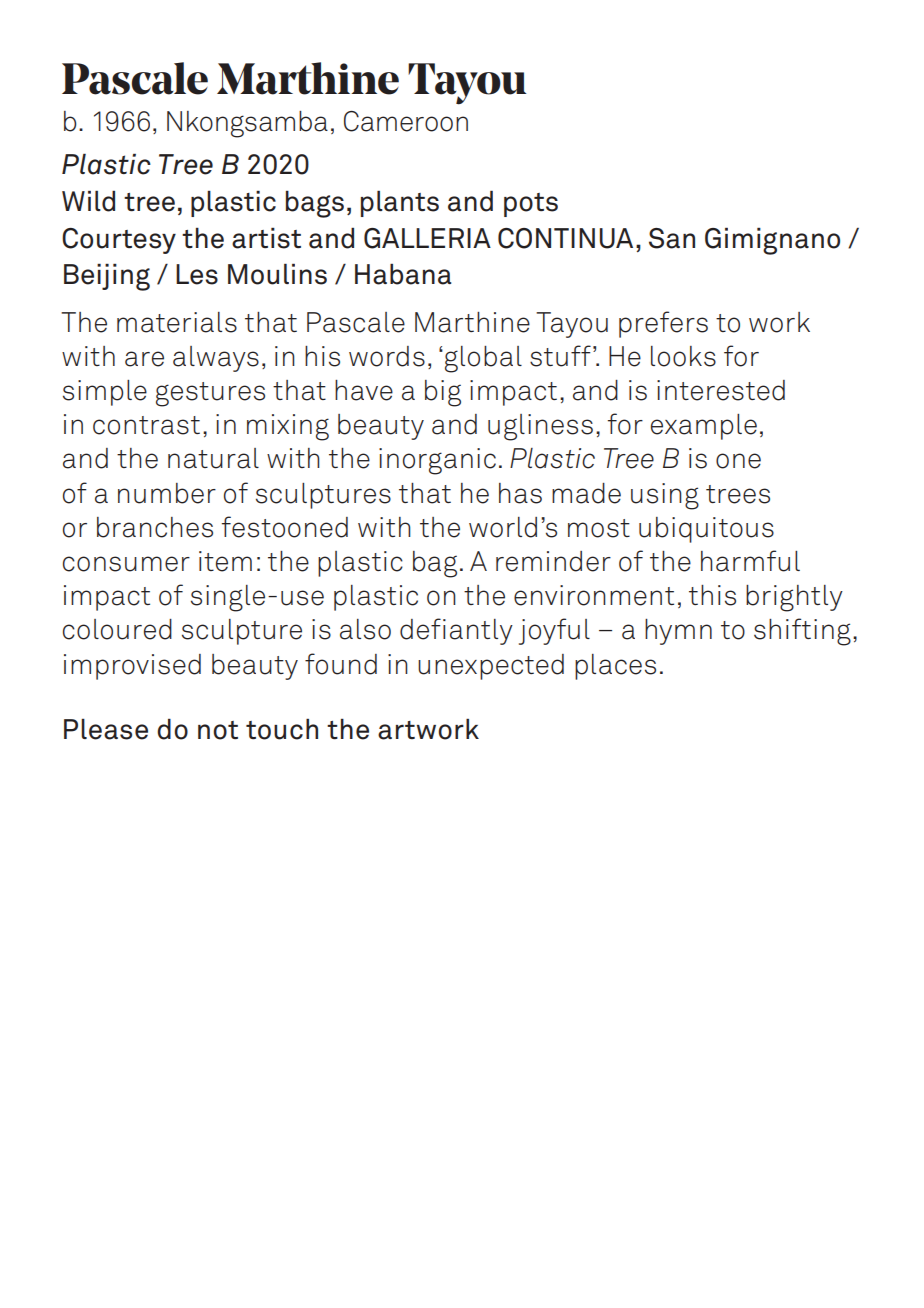  Describe the element at coordinates (443, 393) in the screenshot. I see `big` at that location.
